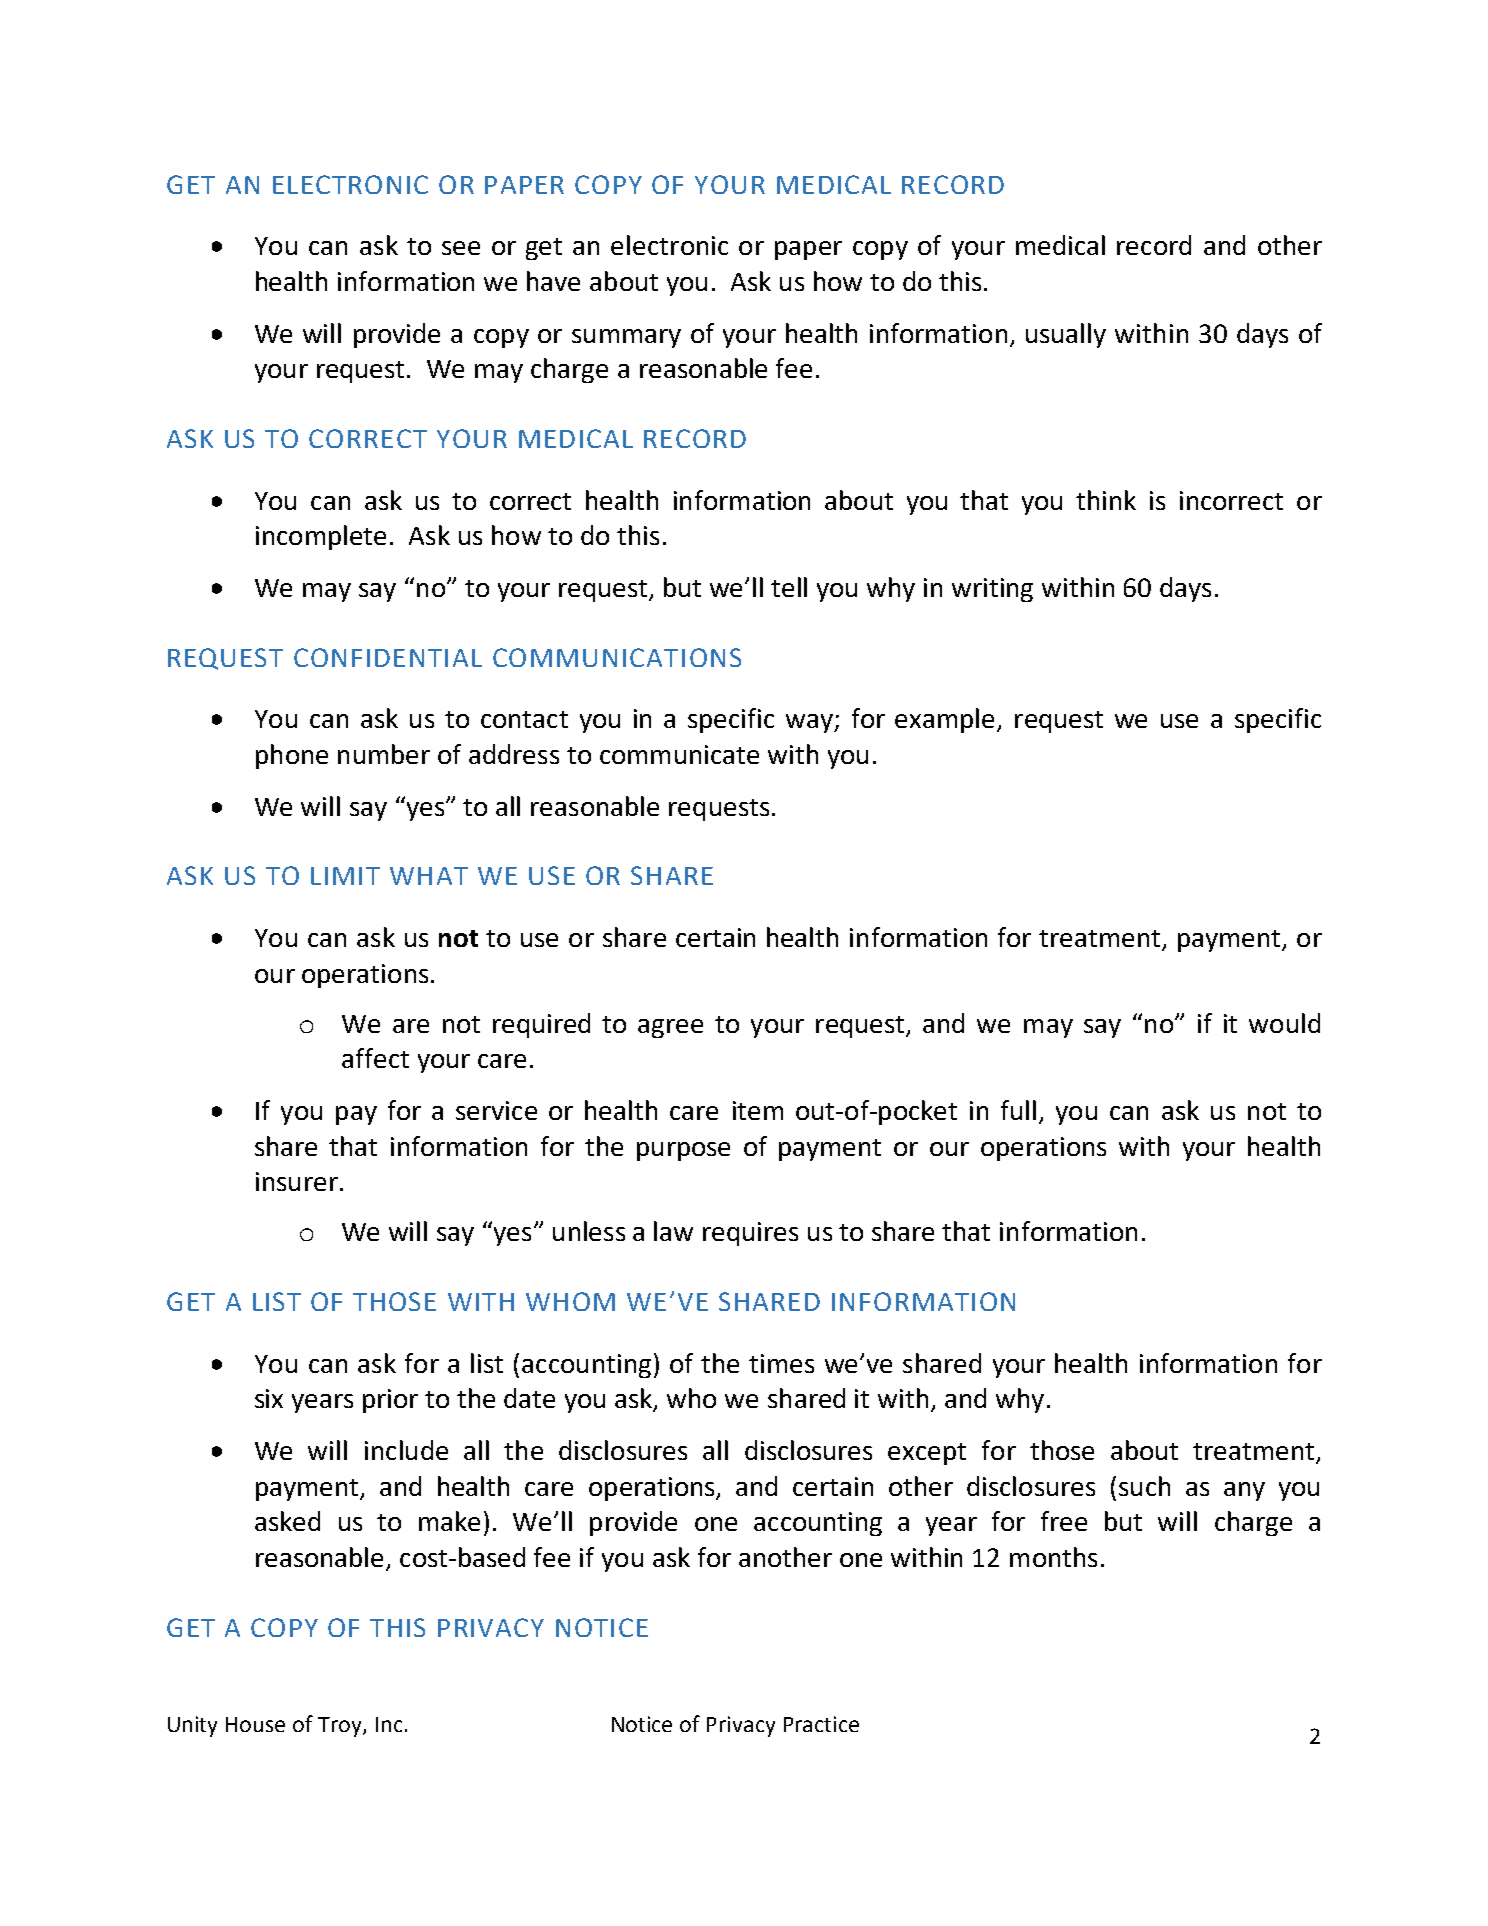 The width and height of the image is (1488, 1926). I want to click on summary, so click(626, 338).
